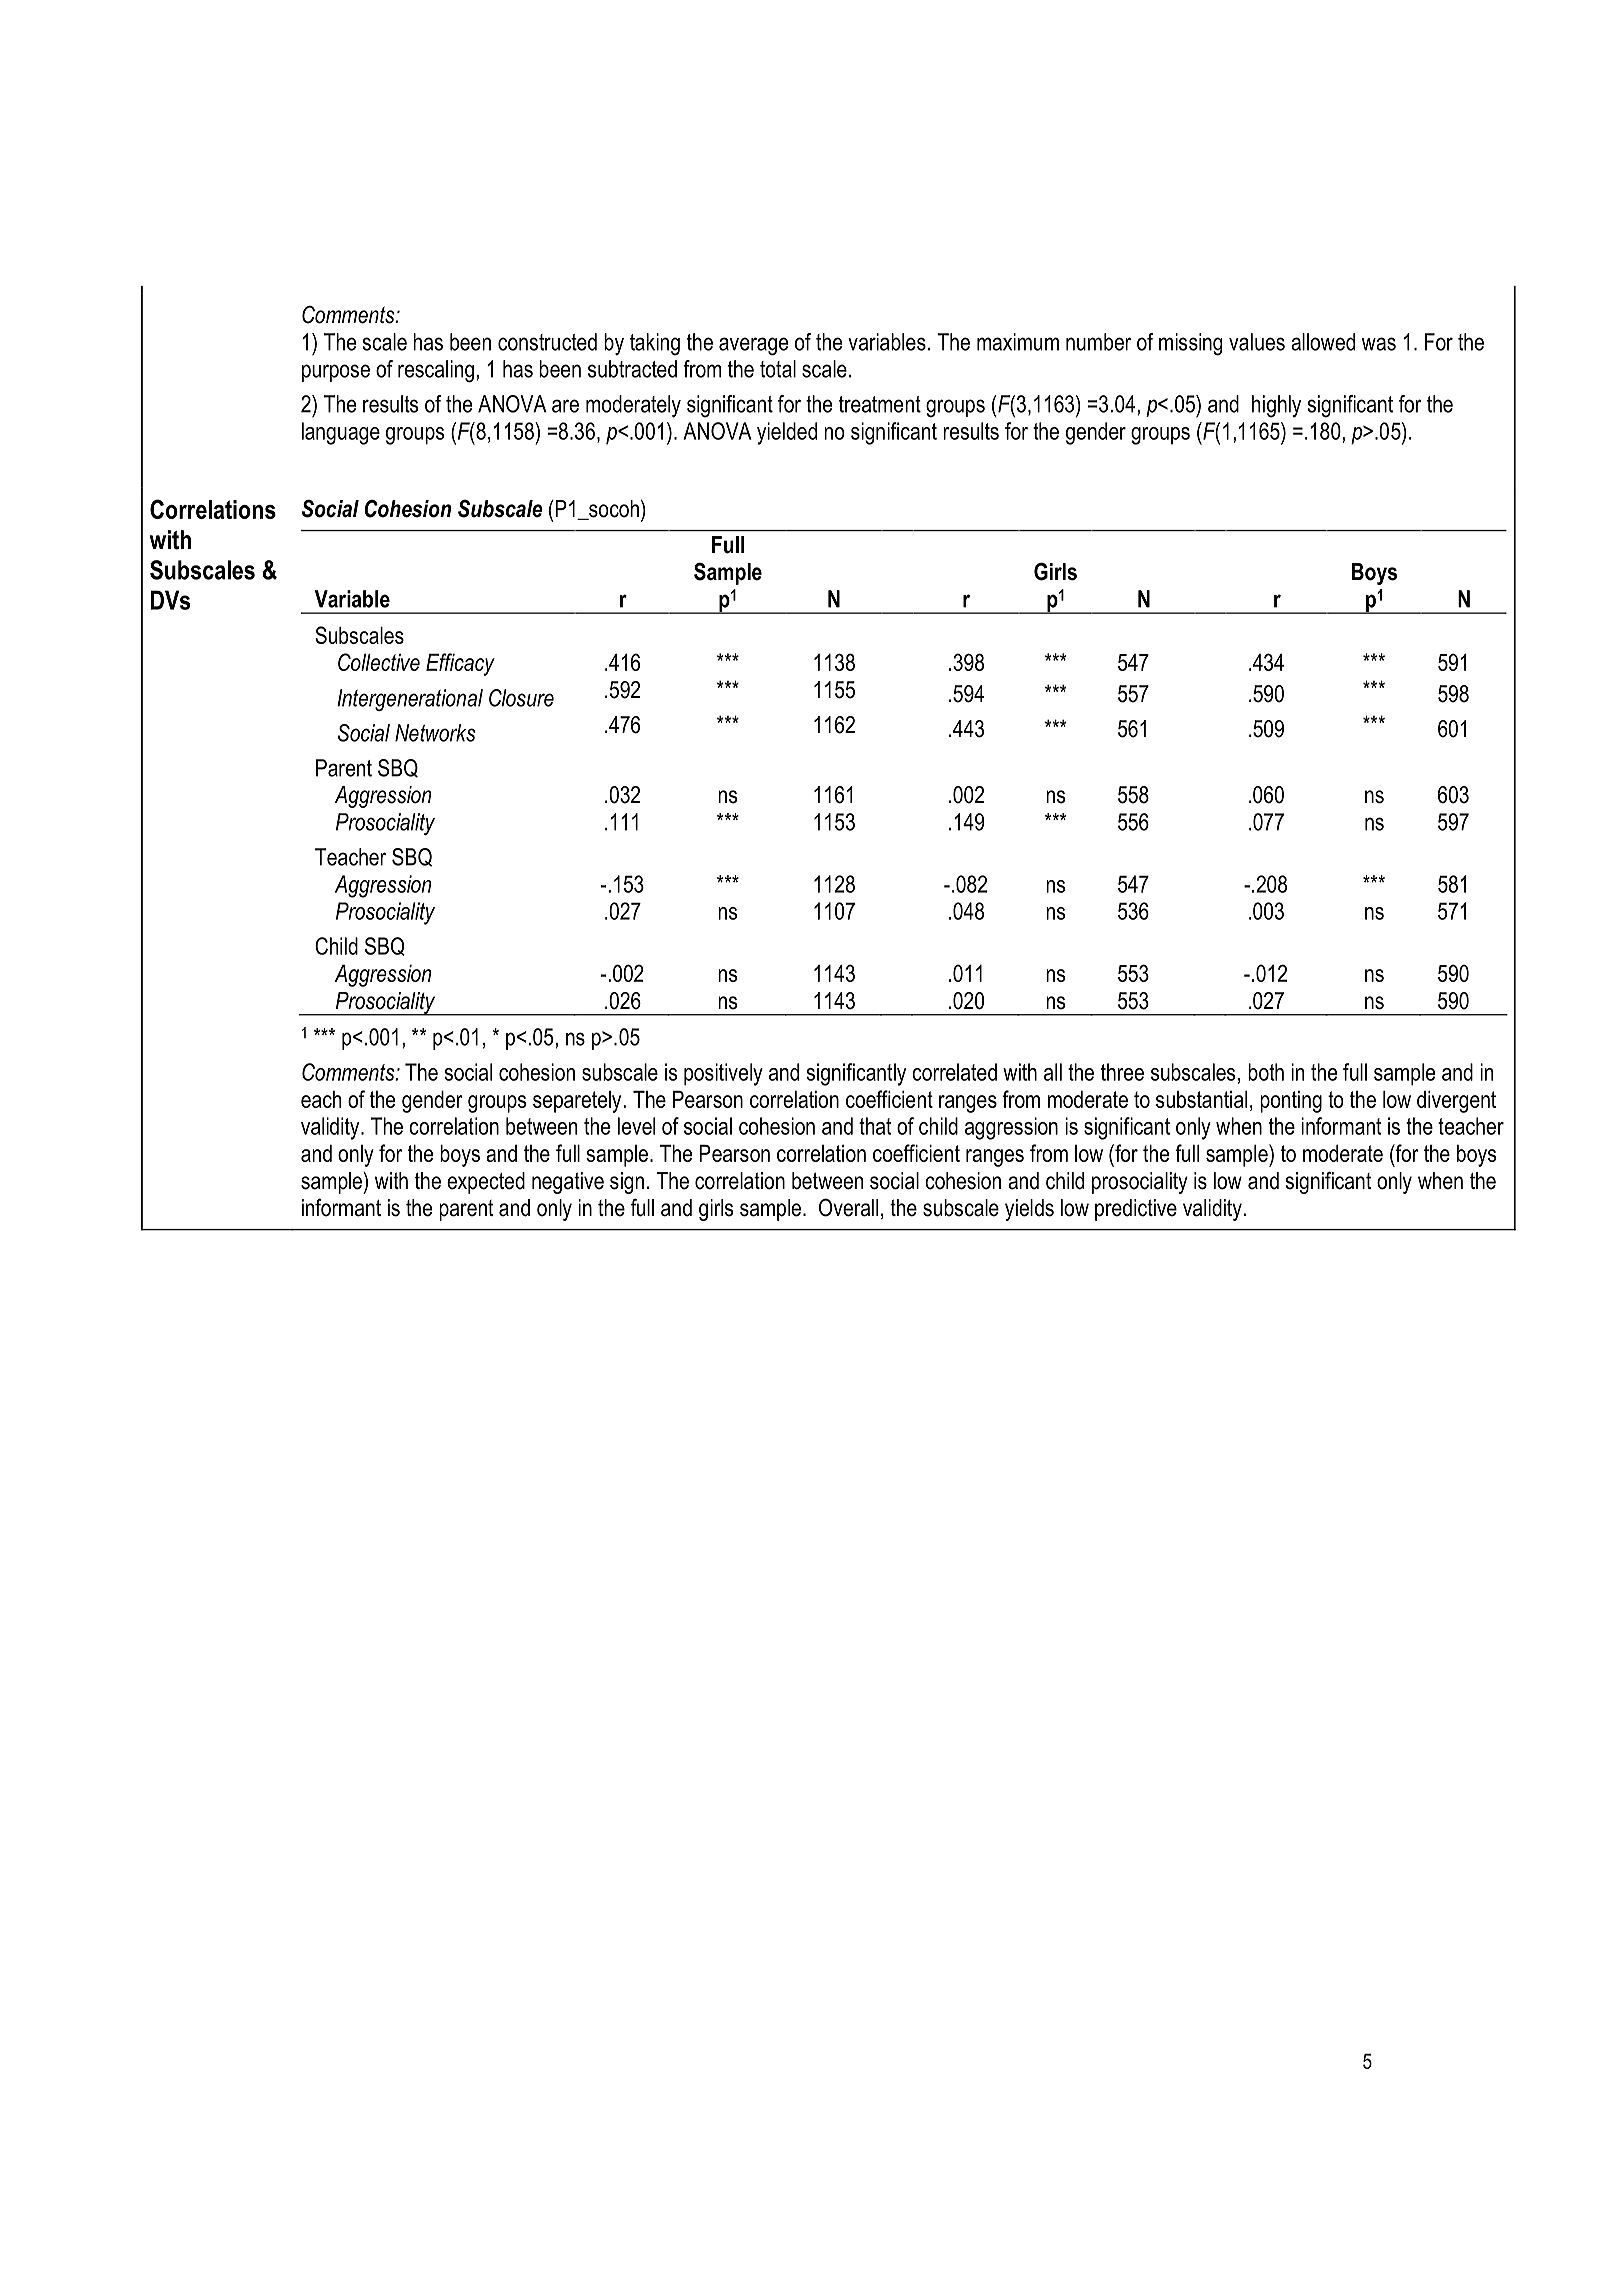 This screenshot has width=1607, height=2274. Describe the element at coordinates (1266, 1072) in the screenshot. I see `both` at that location.
